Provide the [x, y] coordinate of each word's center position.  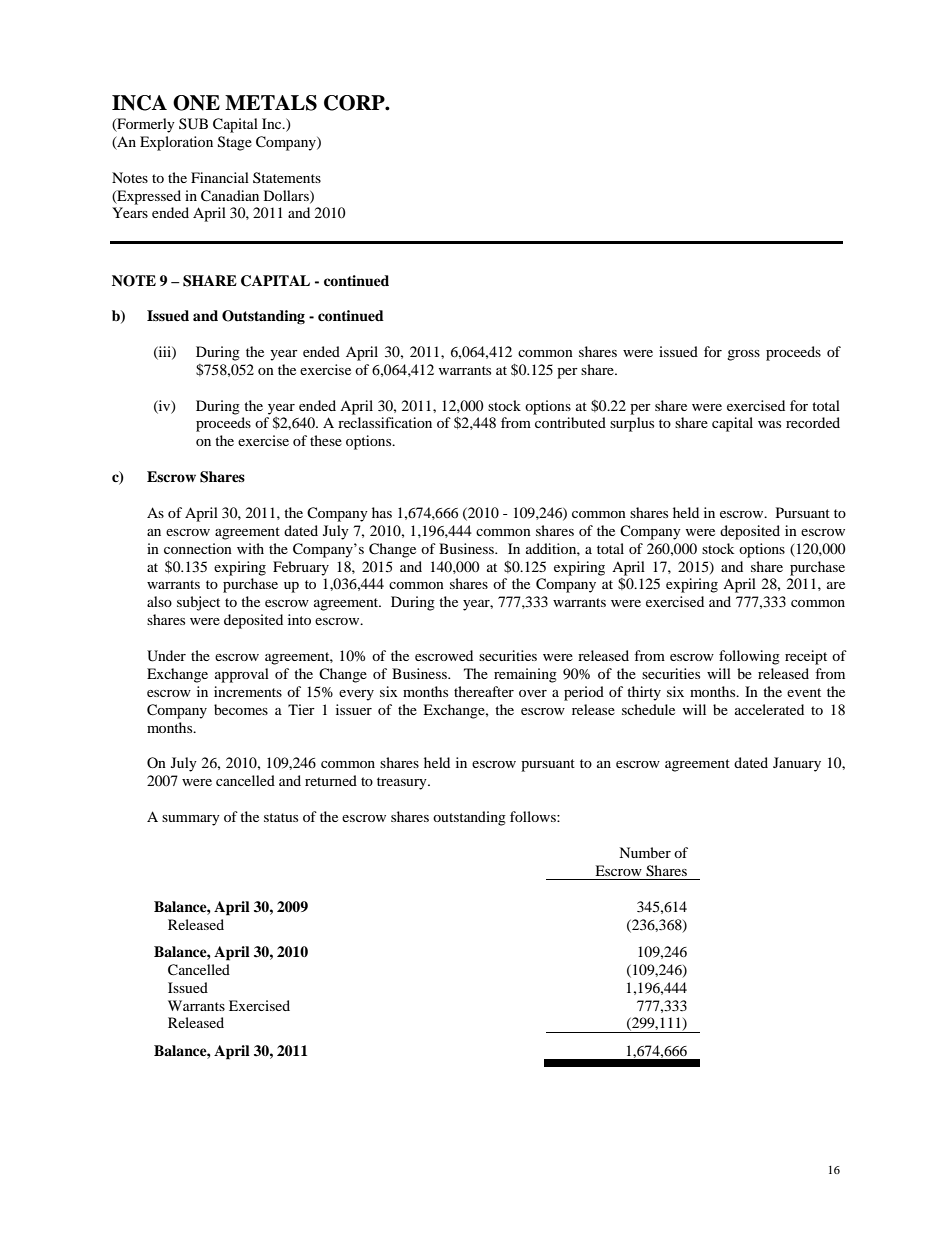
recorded [813, 422]
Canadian [230, 196]
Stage [235, 143]
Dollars [287, 196]
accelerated [769, 709]
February [301, 568]
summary [191, 820]
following [749, 657]
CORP [355, 103]
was [769, 424]
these [326, 440]
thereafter [484, 691]
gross [743, 355]
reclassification [385, 422]
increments [248, 691]
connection [198, 548]
